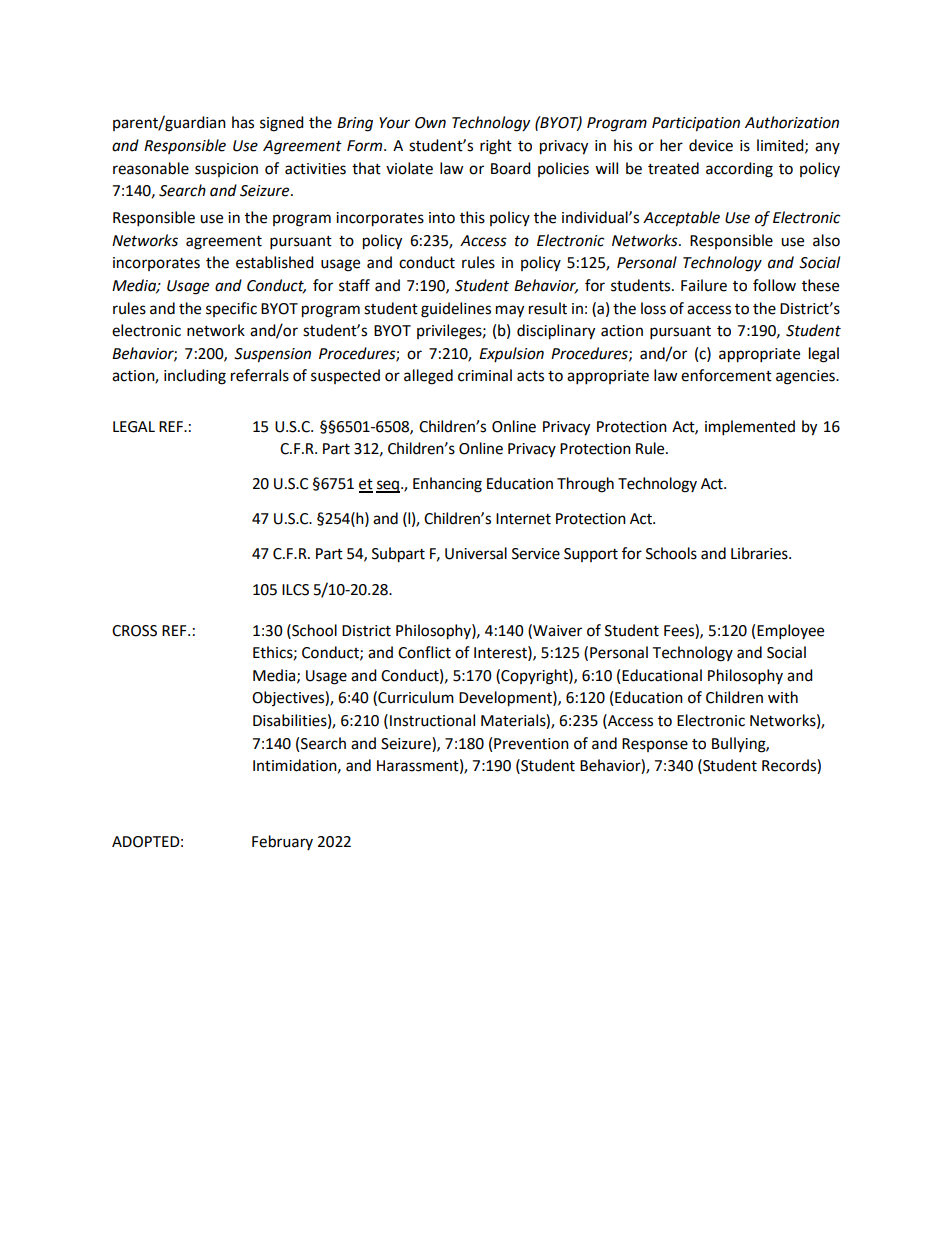 Image resolution: width=952 pixels, height=1233 pixels. What do you see at coordinates (195, 377) in the page?
I see `including` at bounding box center [195, 377].
